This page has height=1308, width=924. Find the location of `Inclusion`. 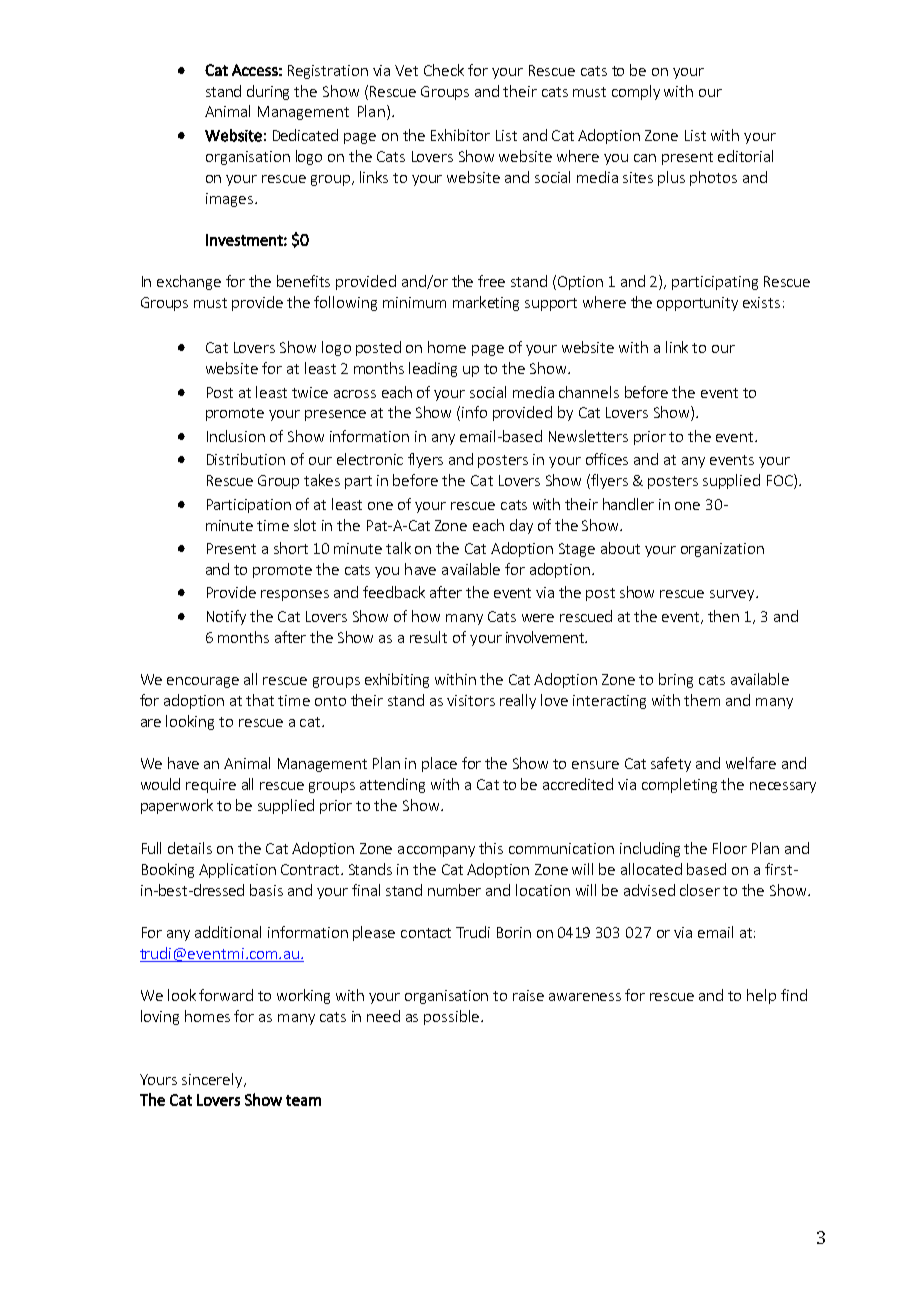

Inclusion is located at coordinates (236, 436).
